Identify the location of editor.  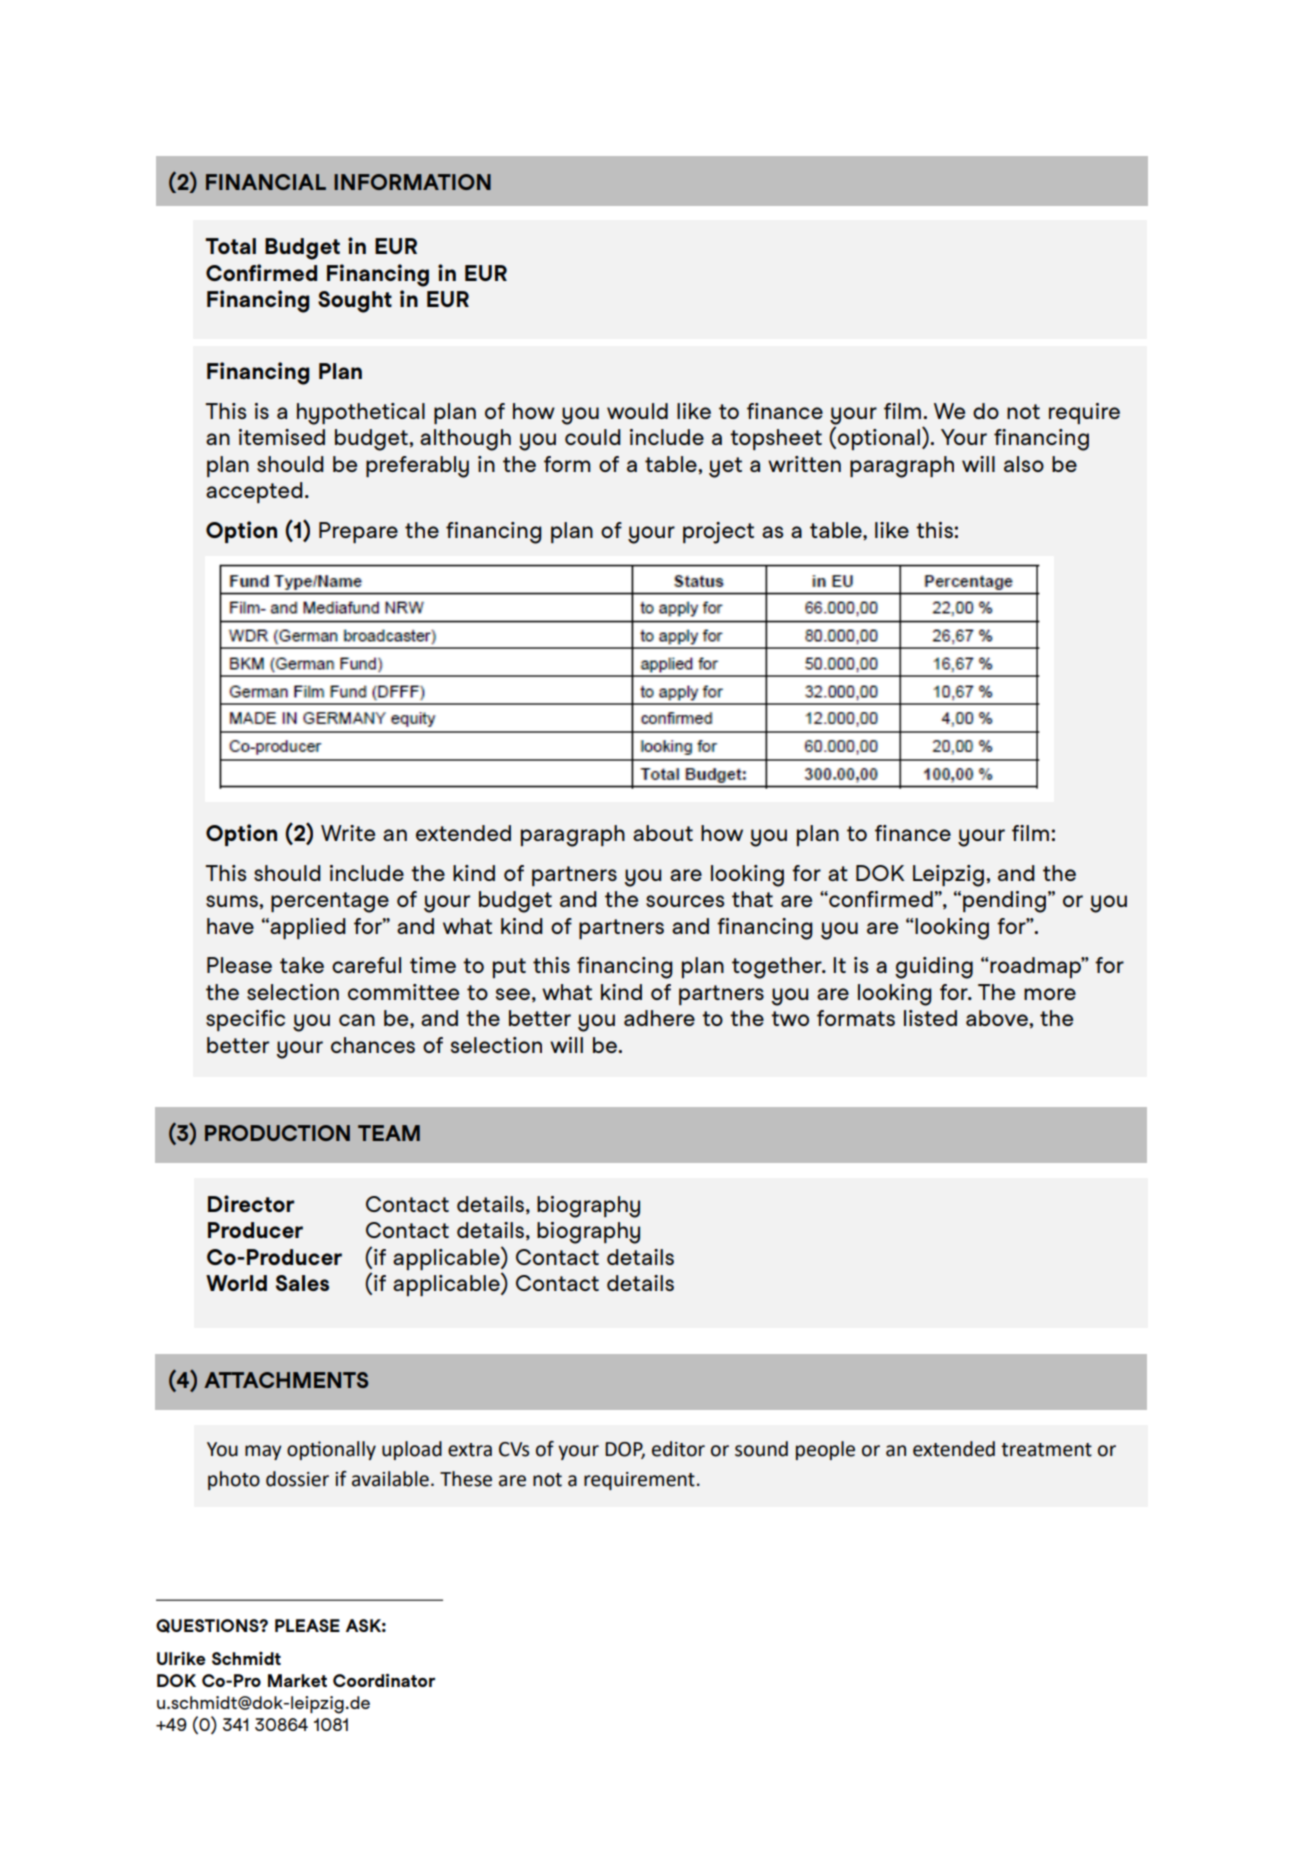
(678, 1449).
